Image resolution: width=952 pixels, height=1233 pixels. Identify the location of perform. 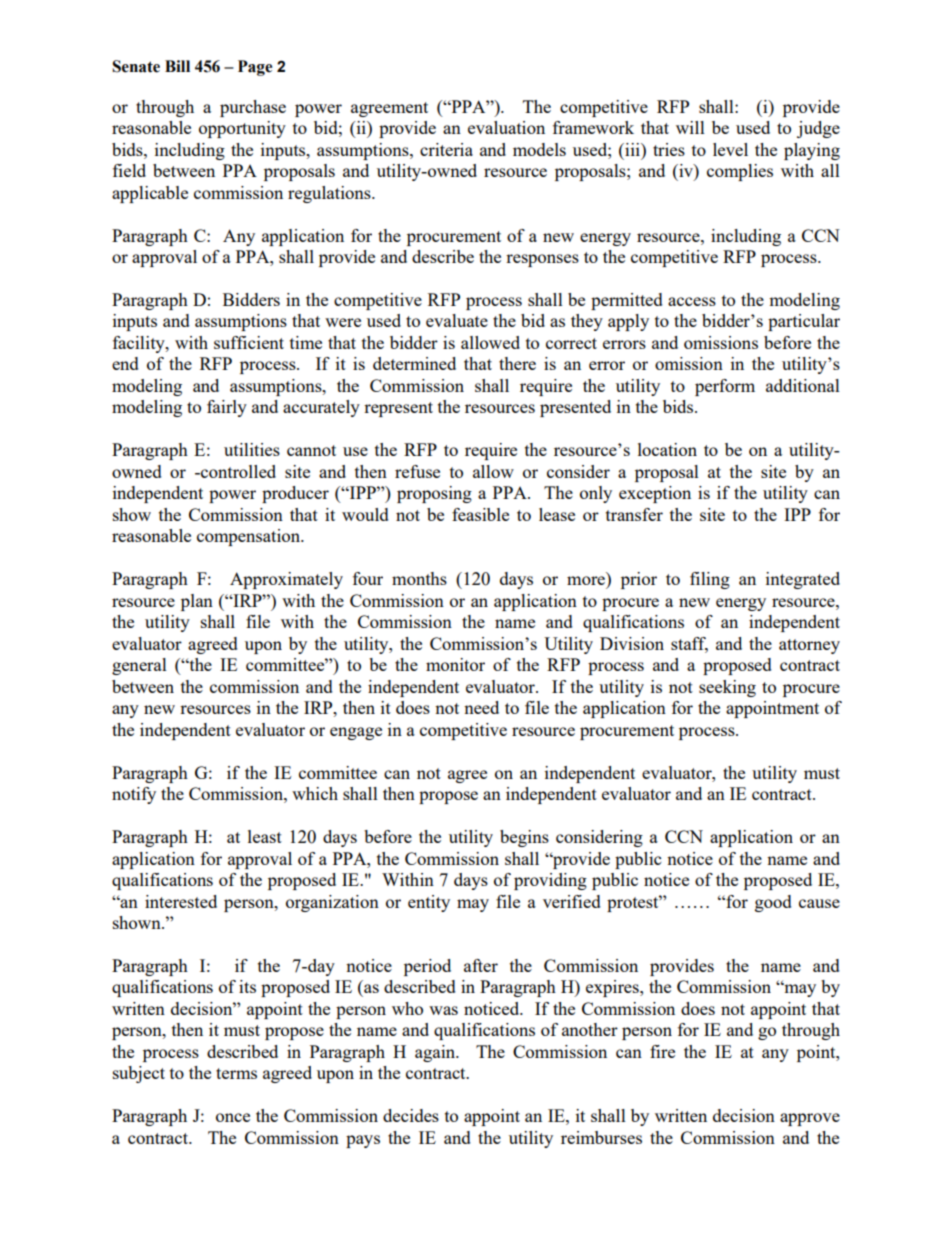
(725, 387).
